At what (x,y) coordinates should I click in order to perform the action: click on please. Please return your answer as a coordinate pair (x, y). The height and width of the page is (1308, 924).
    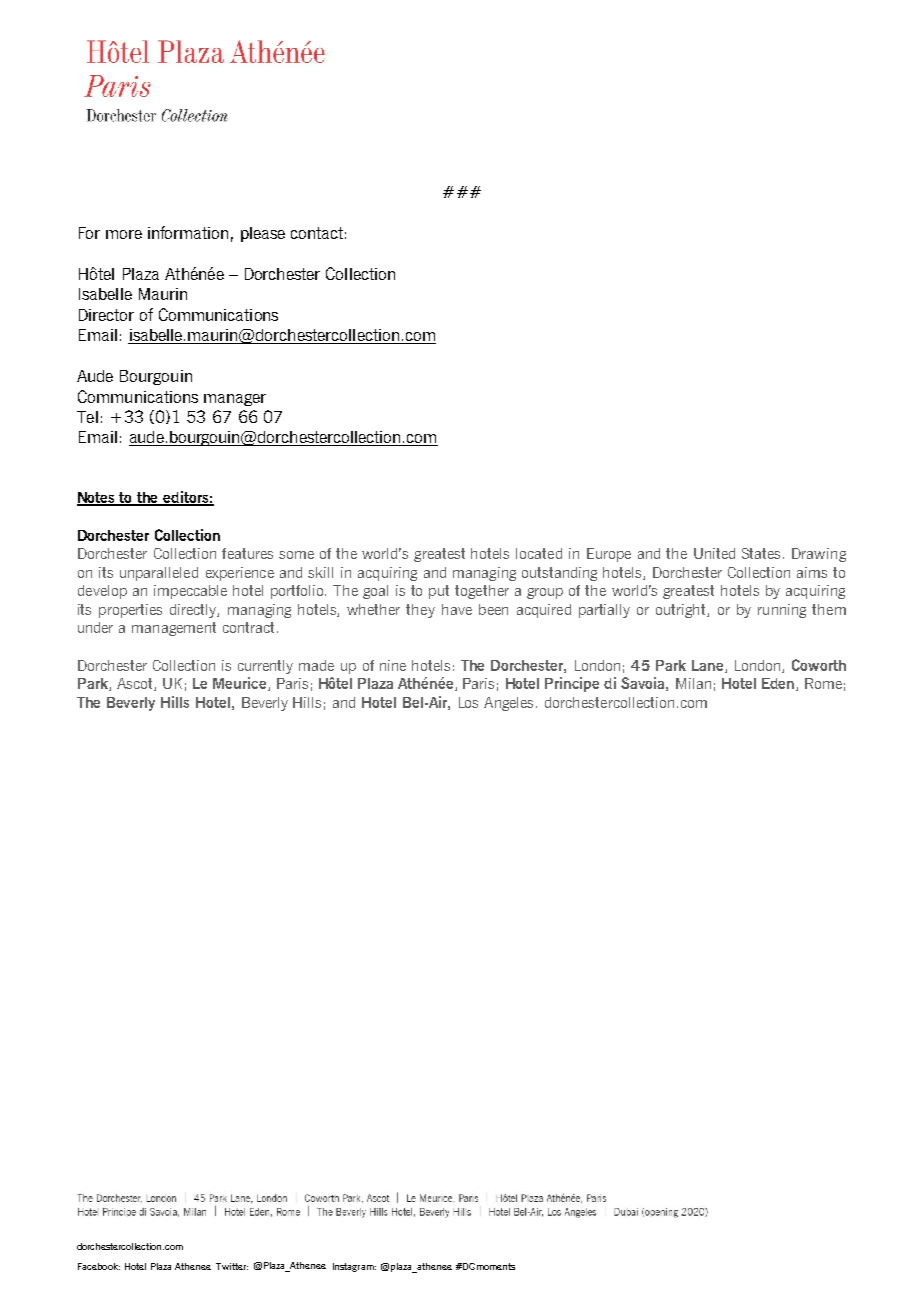
    Looking at the image, I should click on (263, 234).
